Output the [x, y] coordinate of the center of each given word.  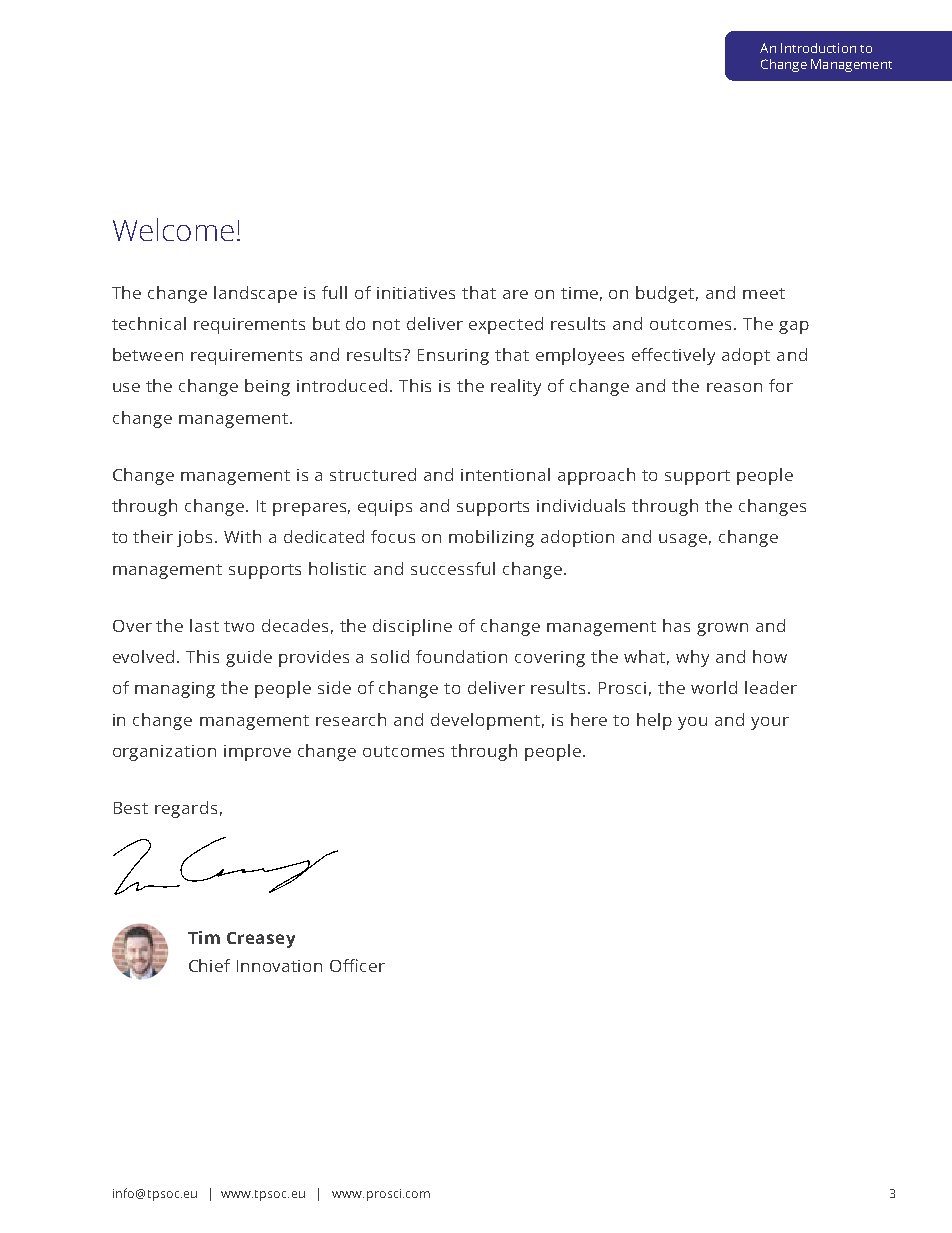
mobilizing [491, 538]
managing [175, 690]
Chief [209, 965]
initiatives [416, 293]
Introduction [818, 48]
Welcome [173, 229]
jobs [196, 538]
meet [764, 293]
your [770, 723]
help [654, 721]
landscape [255, 294]
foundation [461, 656]
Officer [357, 965]
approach [596, 476]
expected [506, 325]
